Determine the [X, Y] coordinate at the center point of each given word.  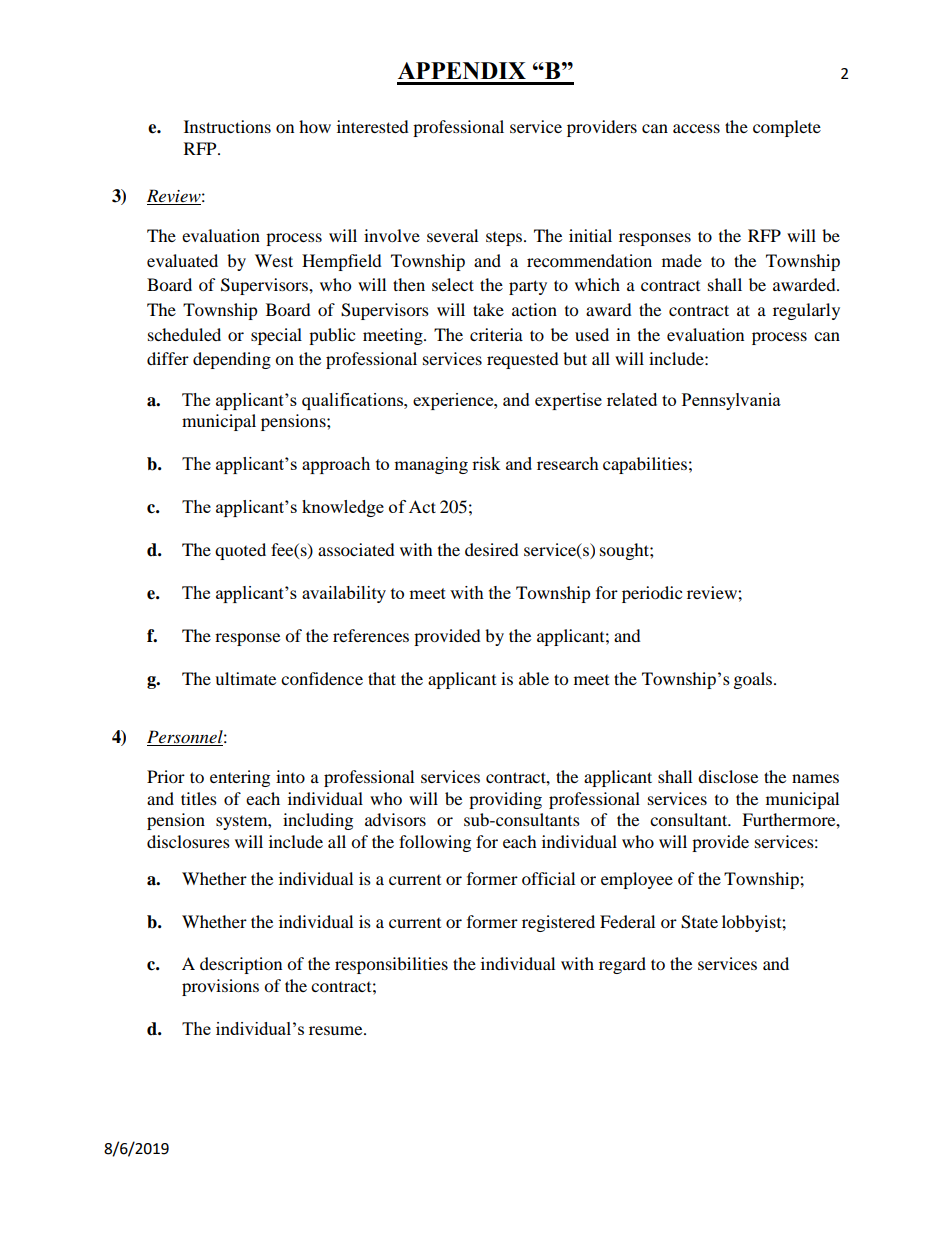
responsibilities [391, 965]
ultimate [245, 678]
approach [336, 465]
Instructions [227, 126]
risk [486, 463]
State [699, 922]
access [696, 128]
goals [754, 680]
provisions [220, 987]
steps [504, 239]
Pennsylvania [731, 401]
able [534, 678]
